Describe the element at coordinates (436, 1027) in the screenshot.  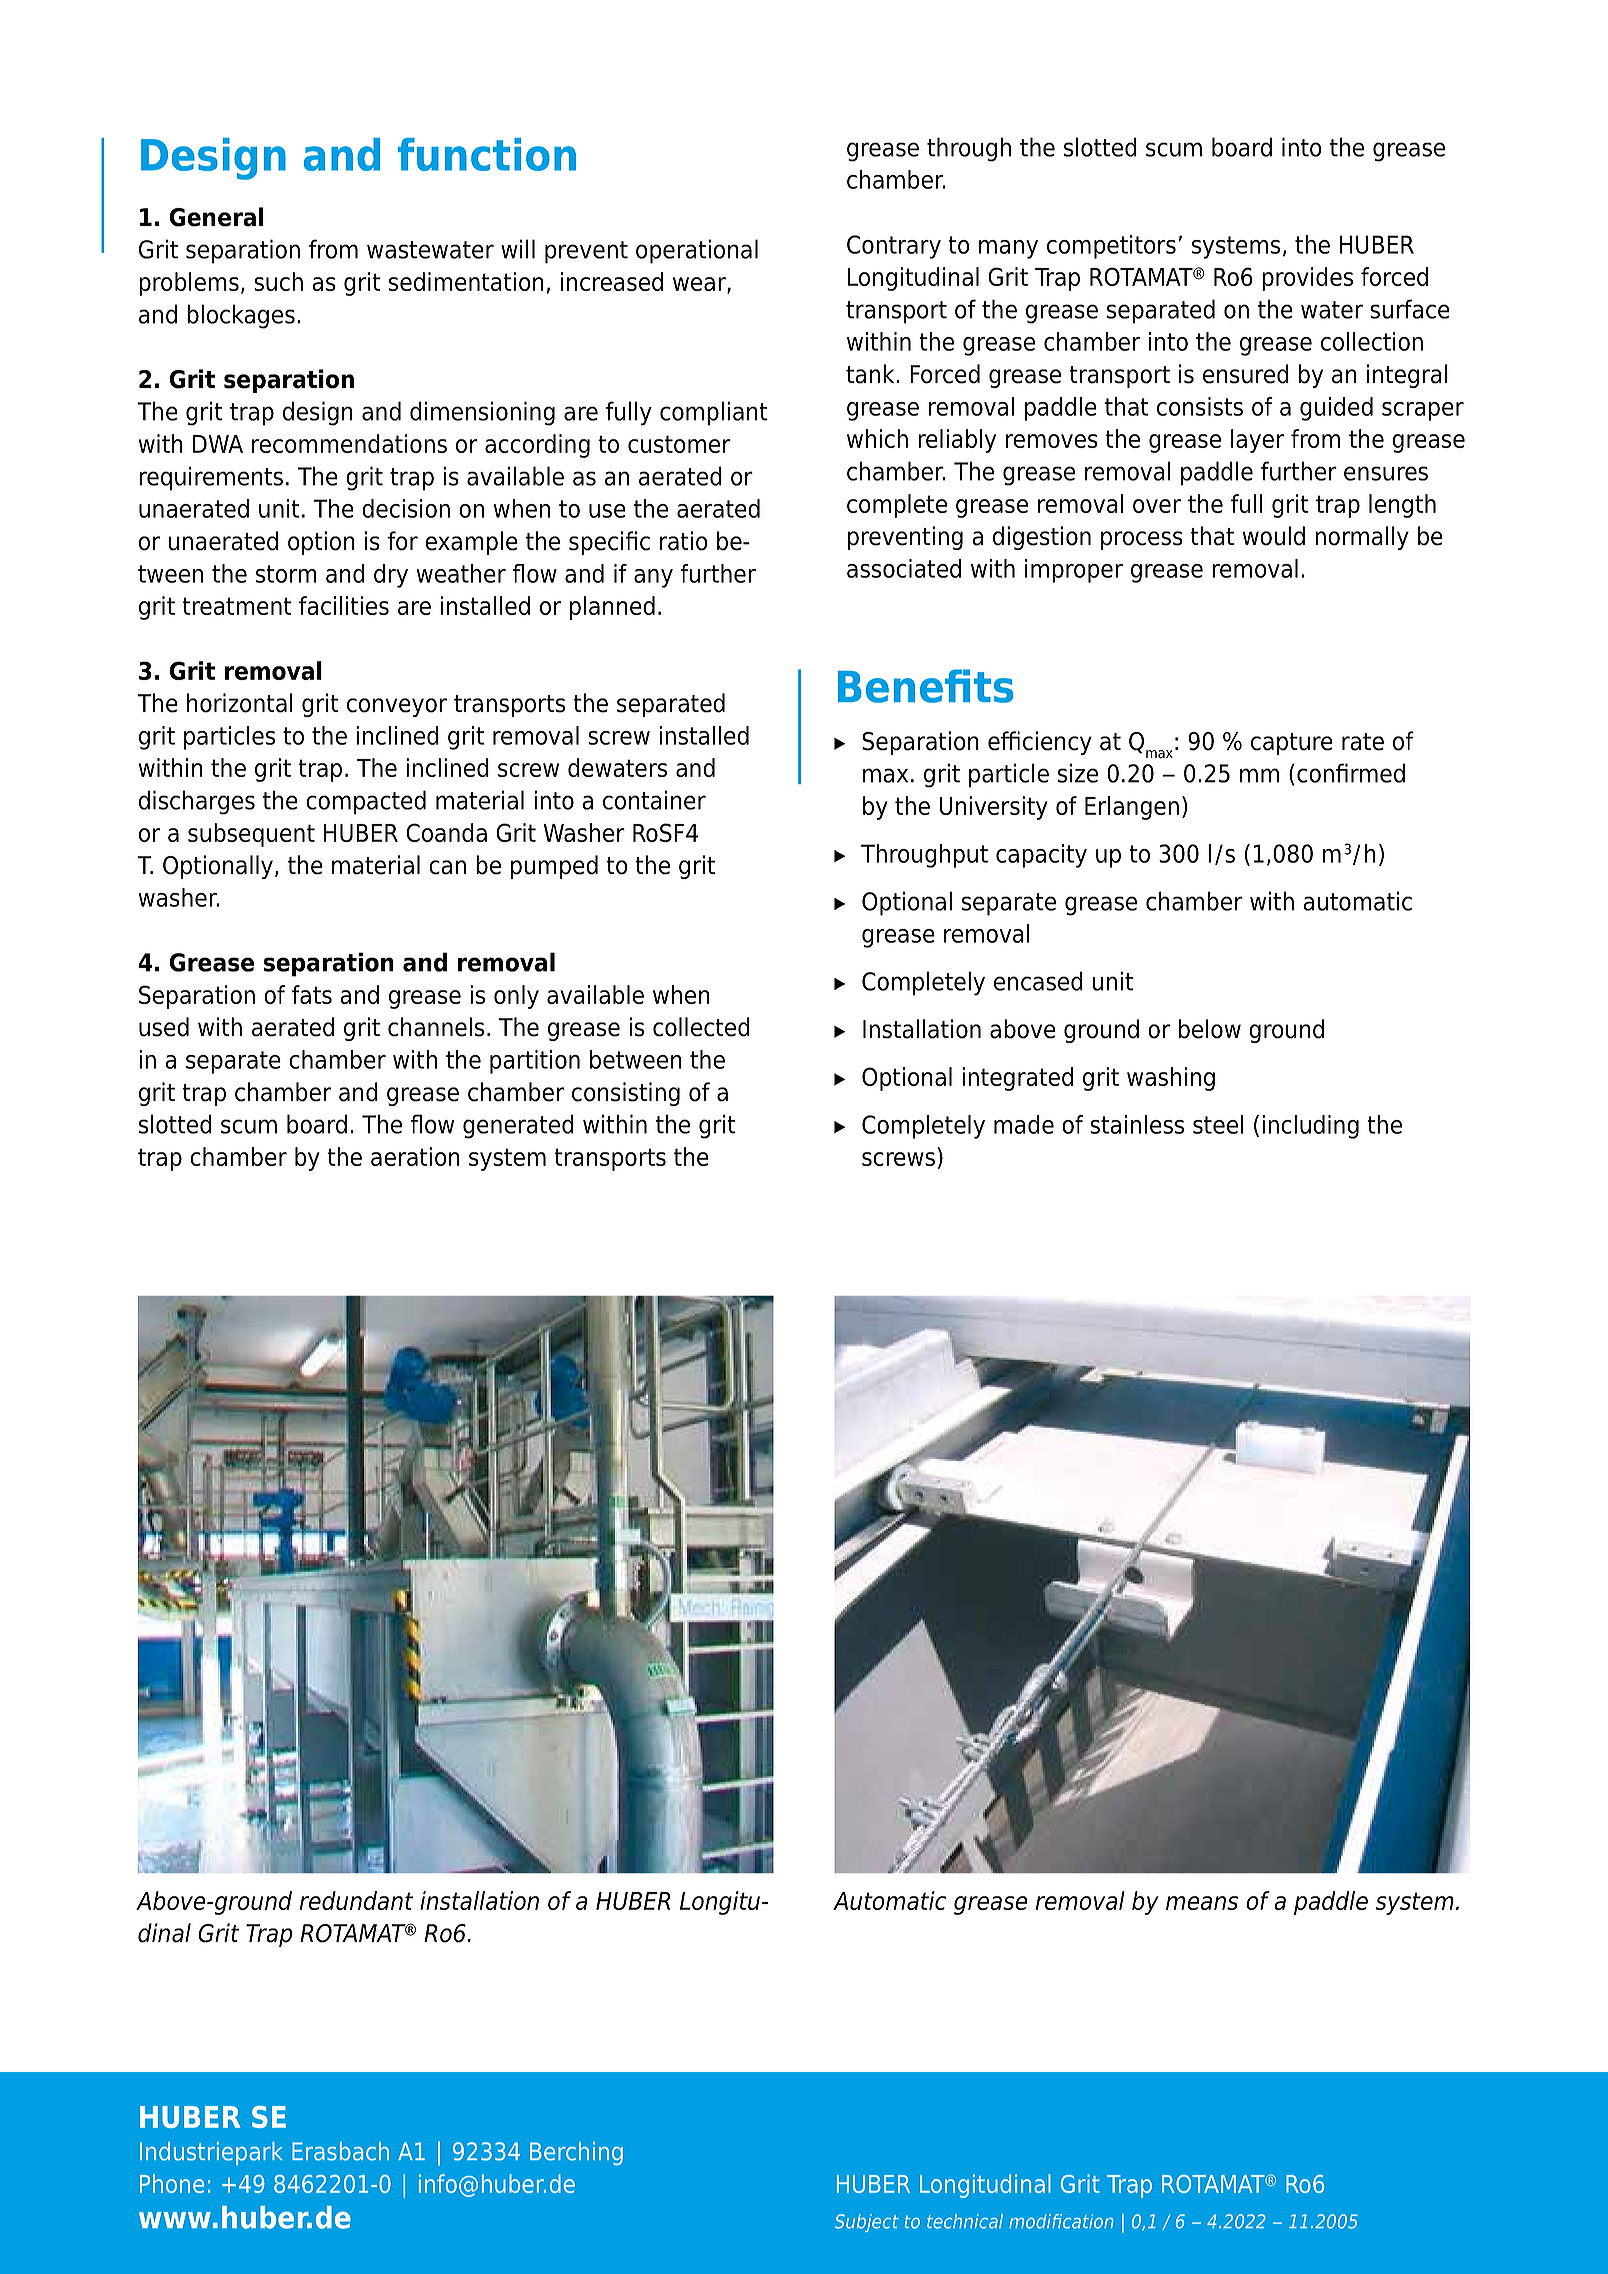
I see `channels` at that location.
